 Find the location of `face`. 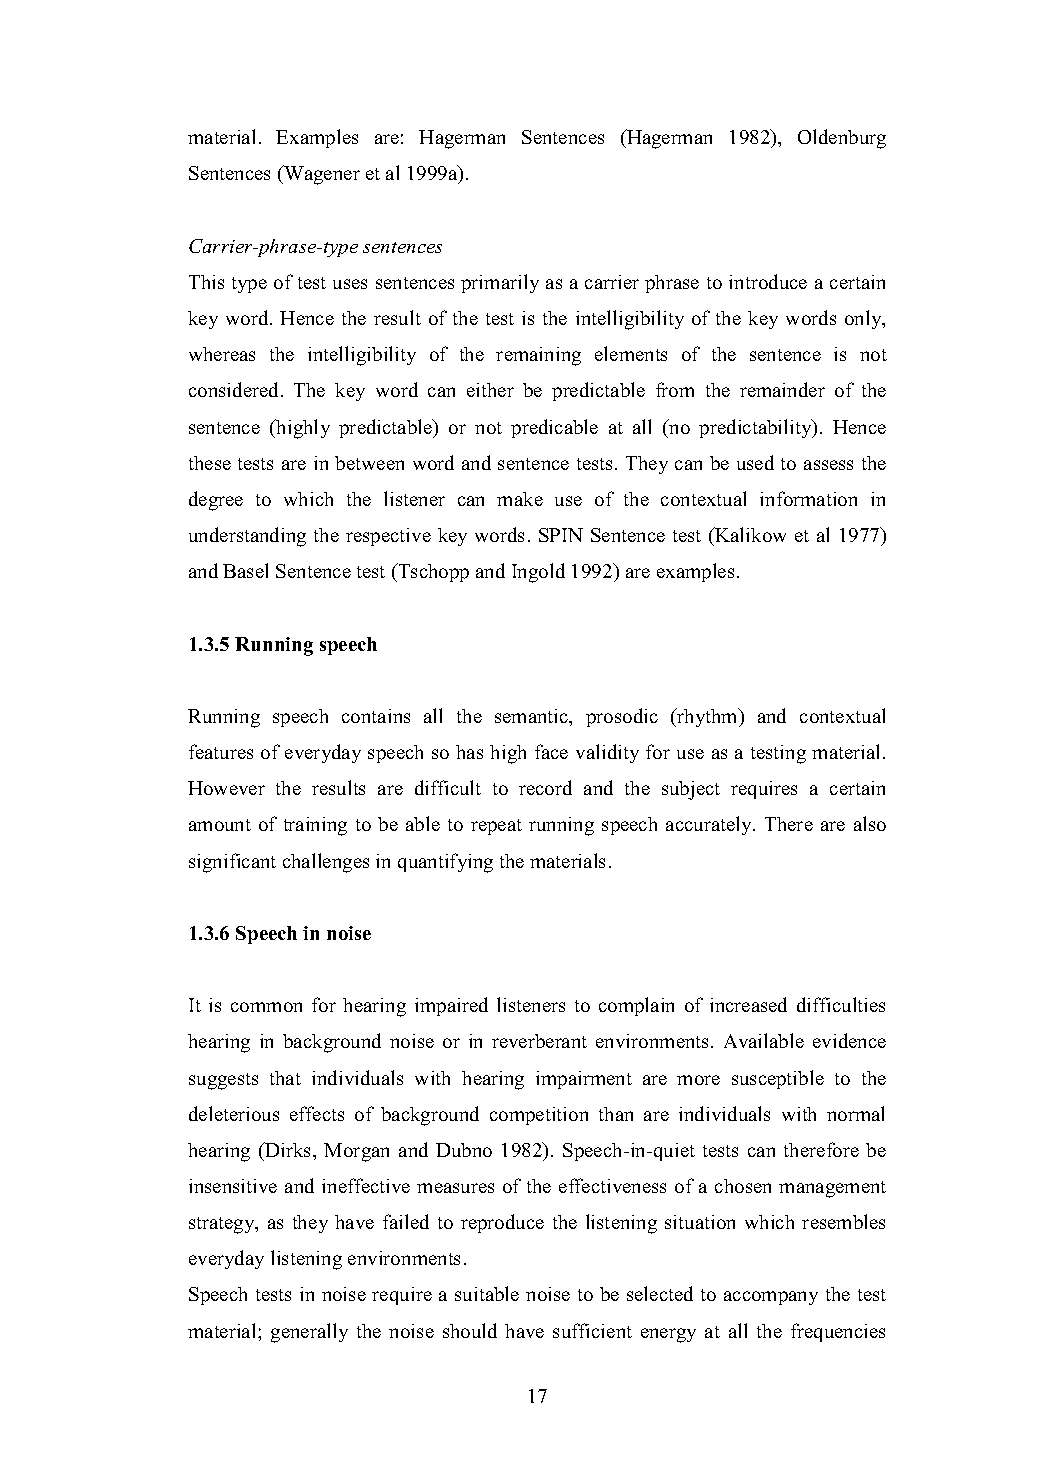

face is located at coordinates (551, 751).
